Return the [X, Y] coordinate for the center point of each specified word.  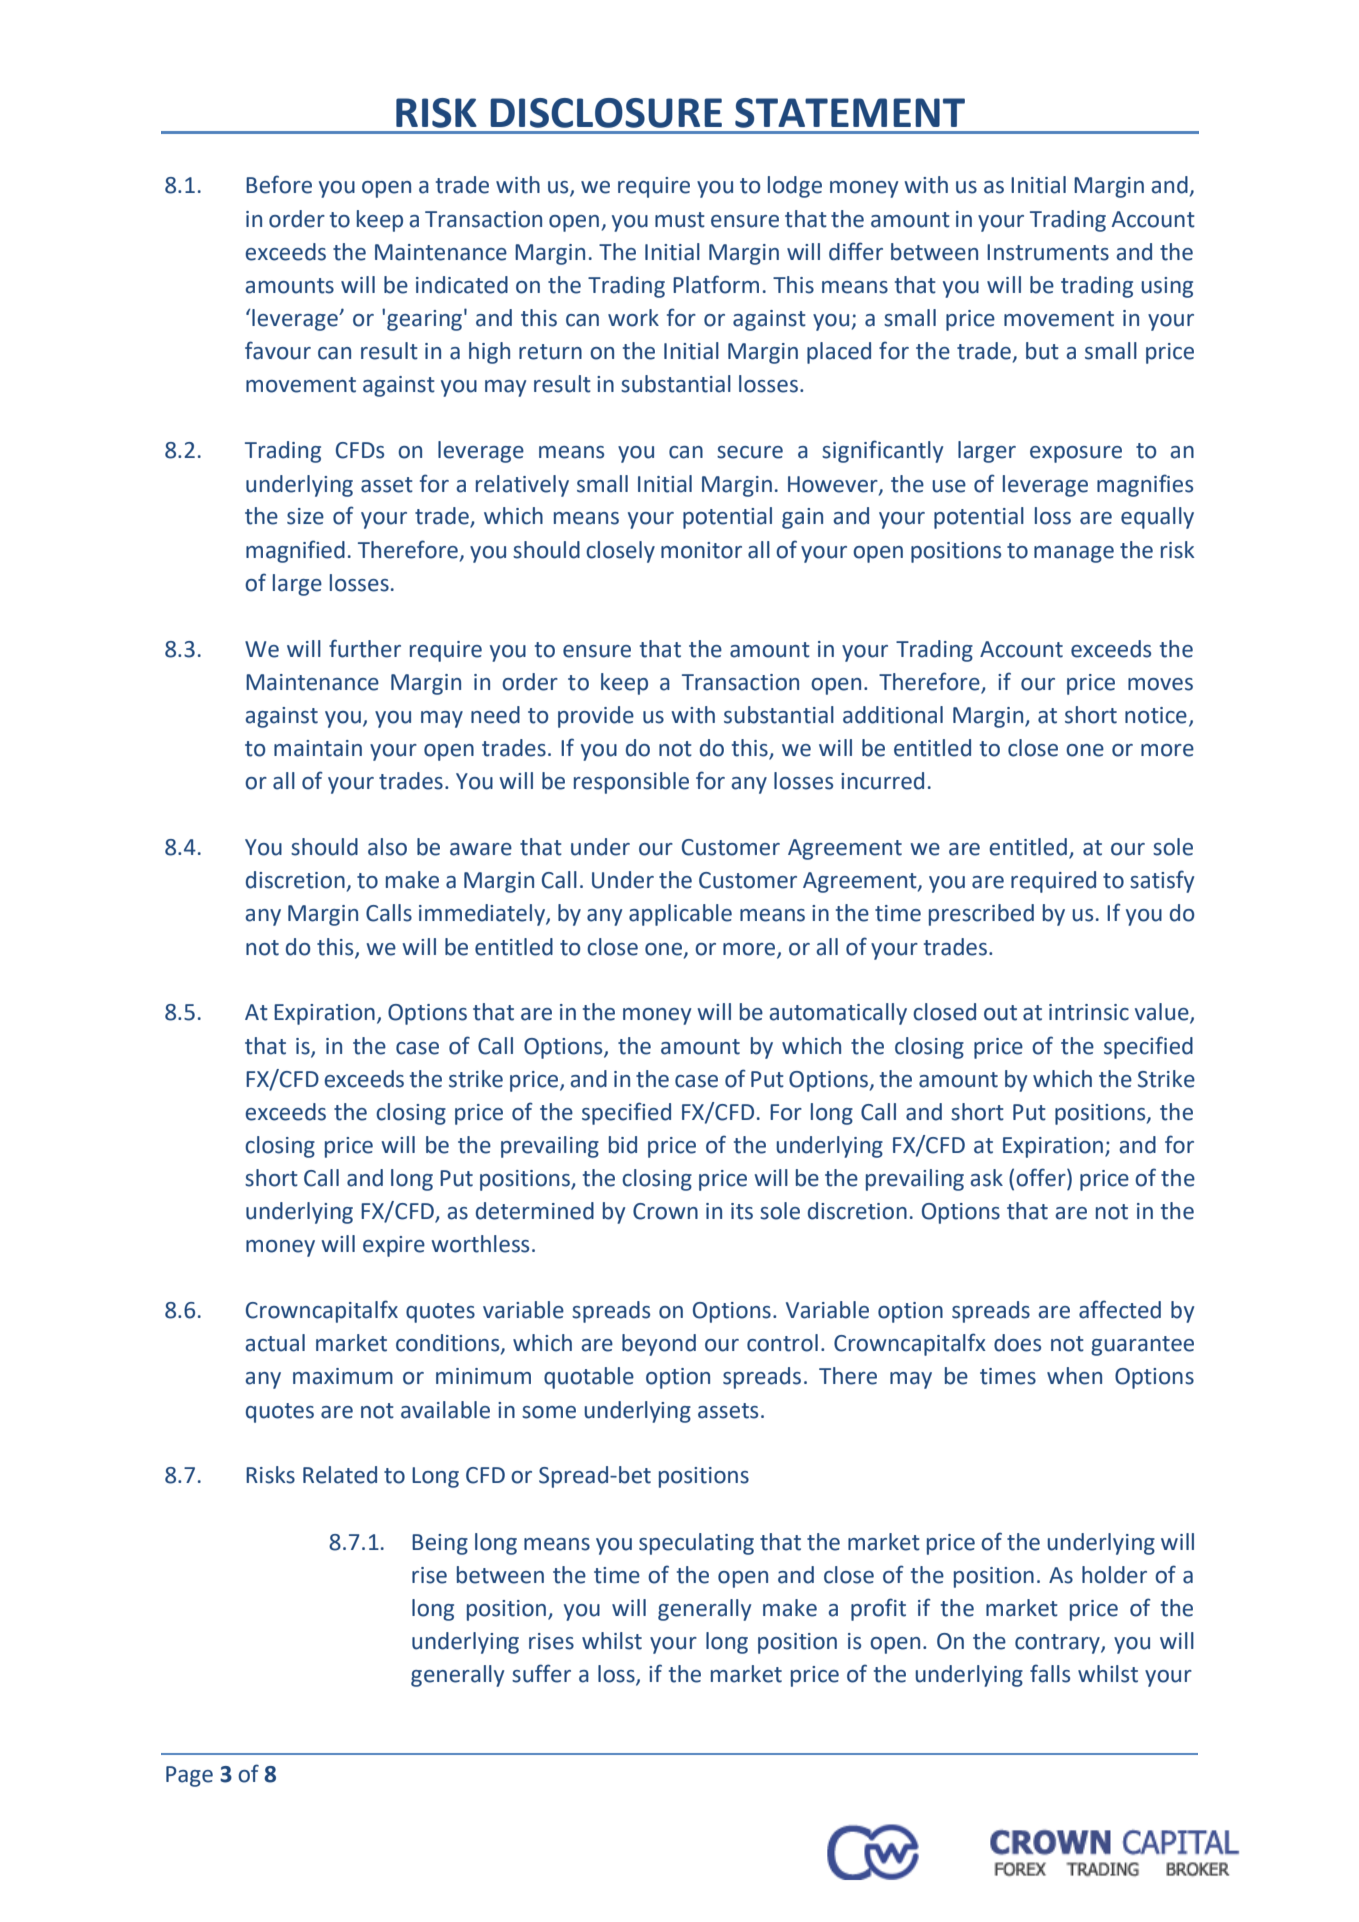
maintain [318, 748]
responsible [631, 783]
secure [750, 452]
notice [1156, 715]
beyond [659, 1345]
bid [623, 1145]
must [680, 220]
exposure [1076, 454]
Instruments [1048, 252]
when [1074, 1376]
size [305, 516]
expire [394, 1246]
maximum [343, 1376]
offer [1042, 1178]
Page [189, 1776]
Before [279, 184]
